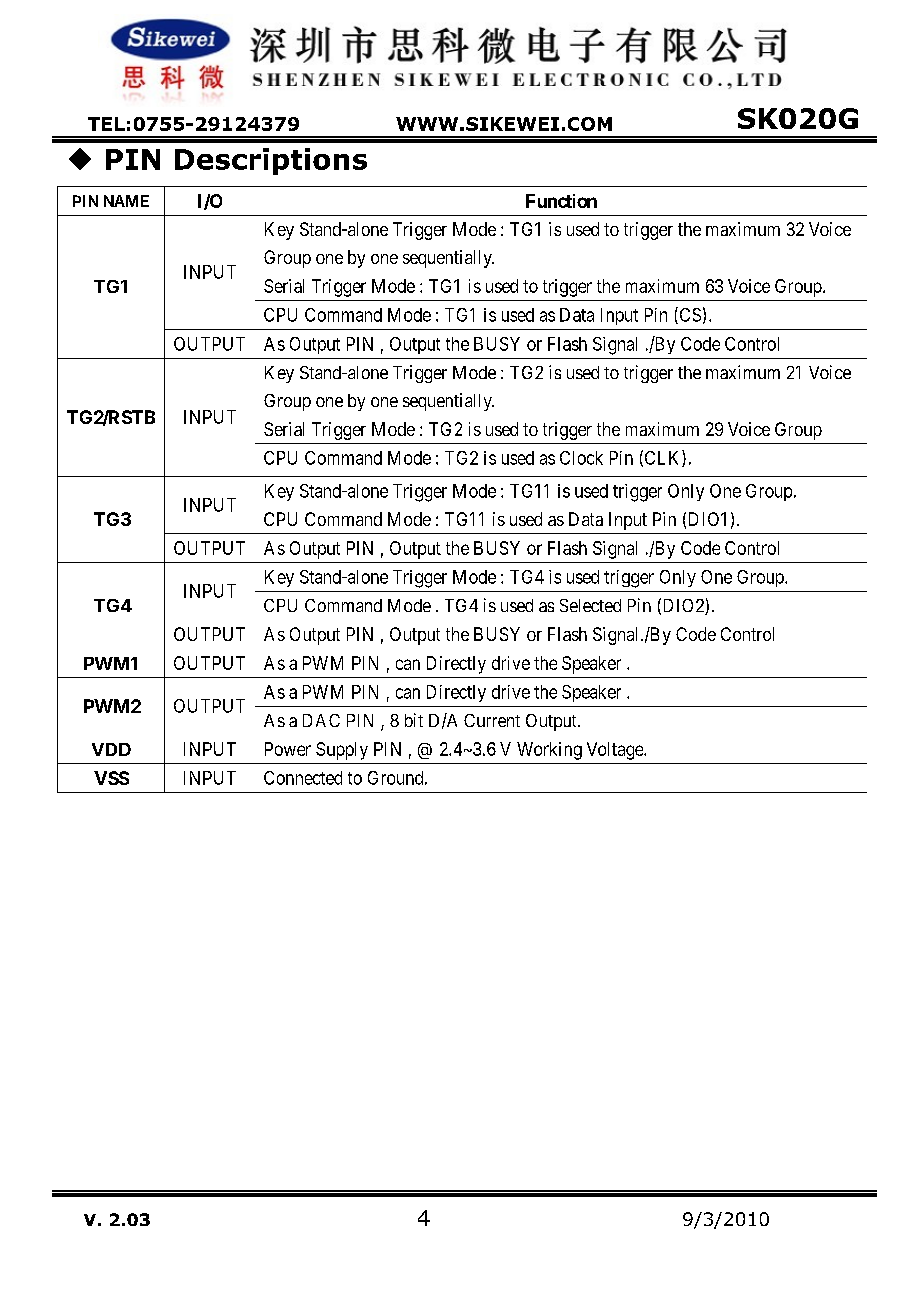  Describe the element at coordinates (492, 720) in the page. I see `Current` at that location.
